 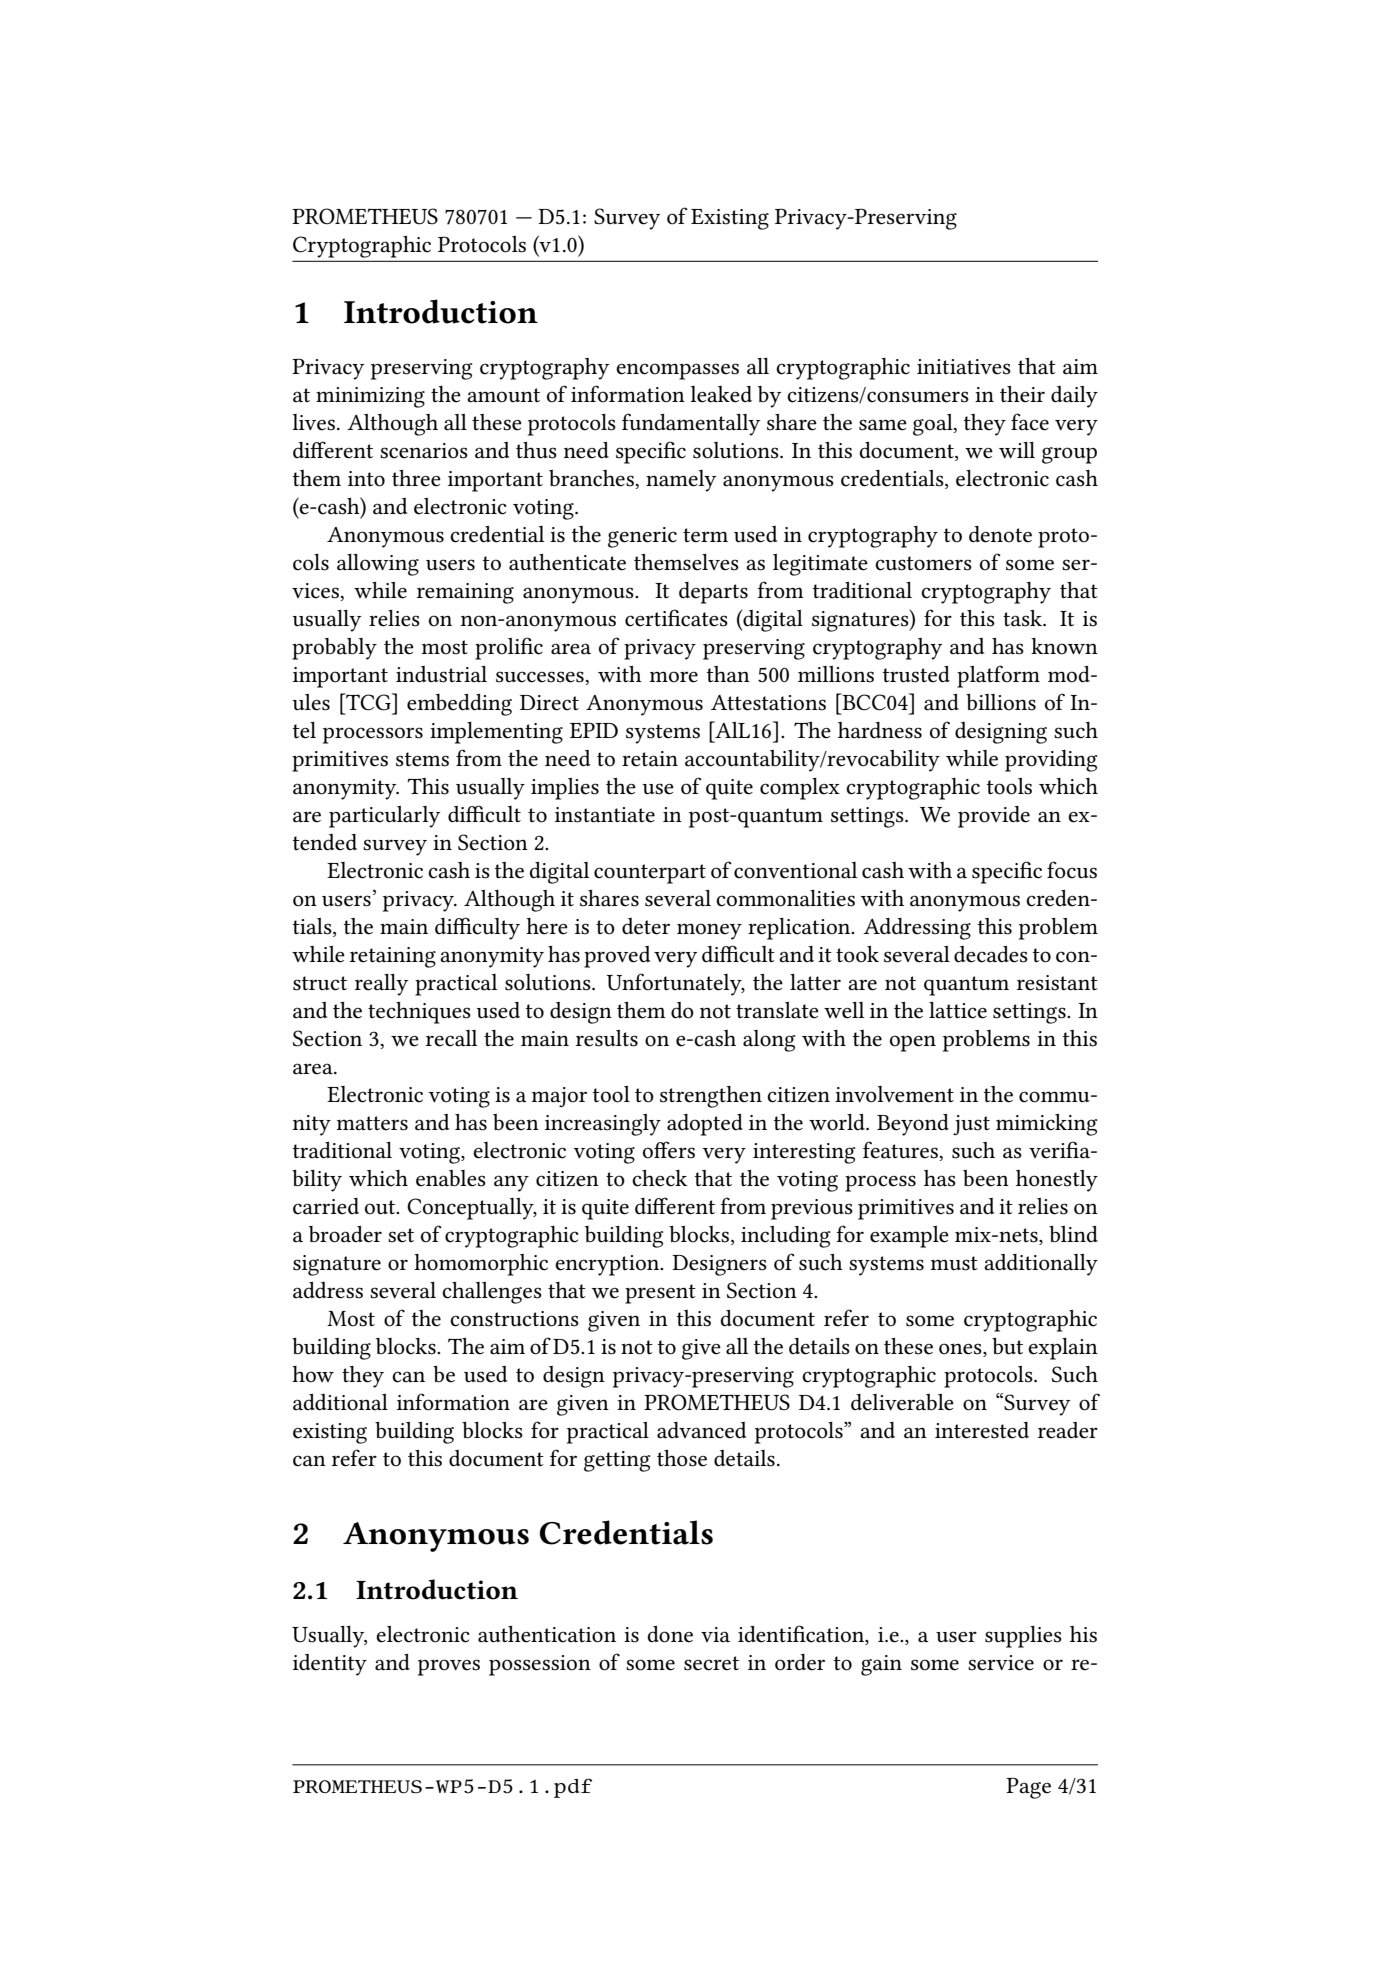 What do you see at coordinates (1022, 394) in the screenshot?
I see `their` at bounding box center [1022, 394].
